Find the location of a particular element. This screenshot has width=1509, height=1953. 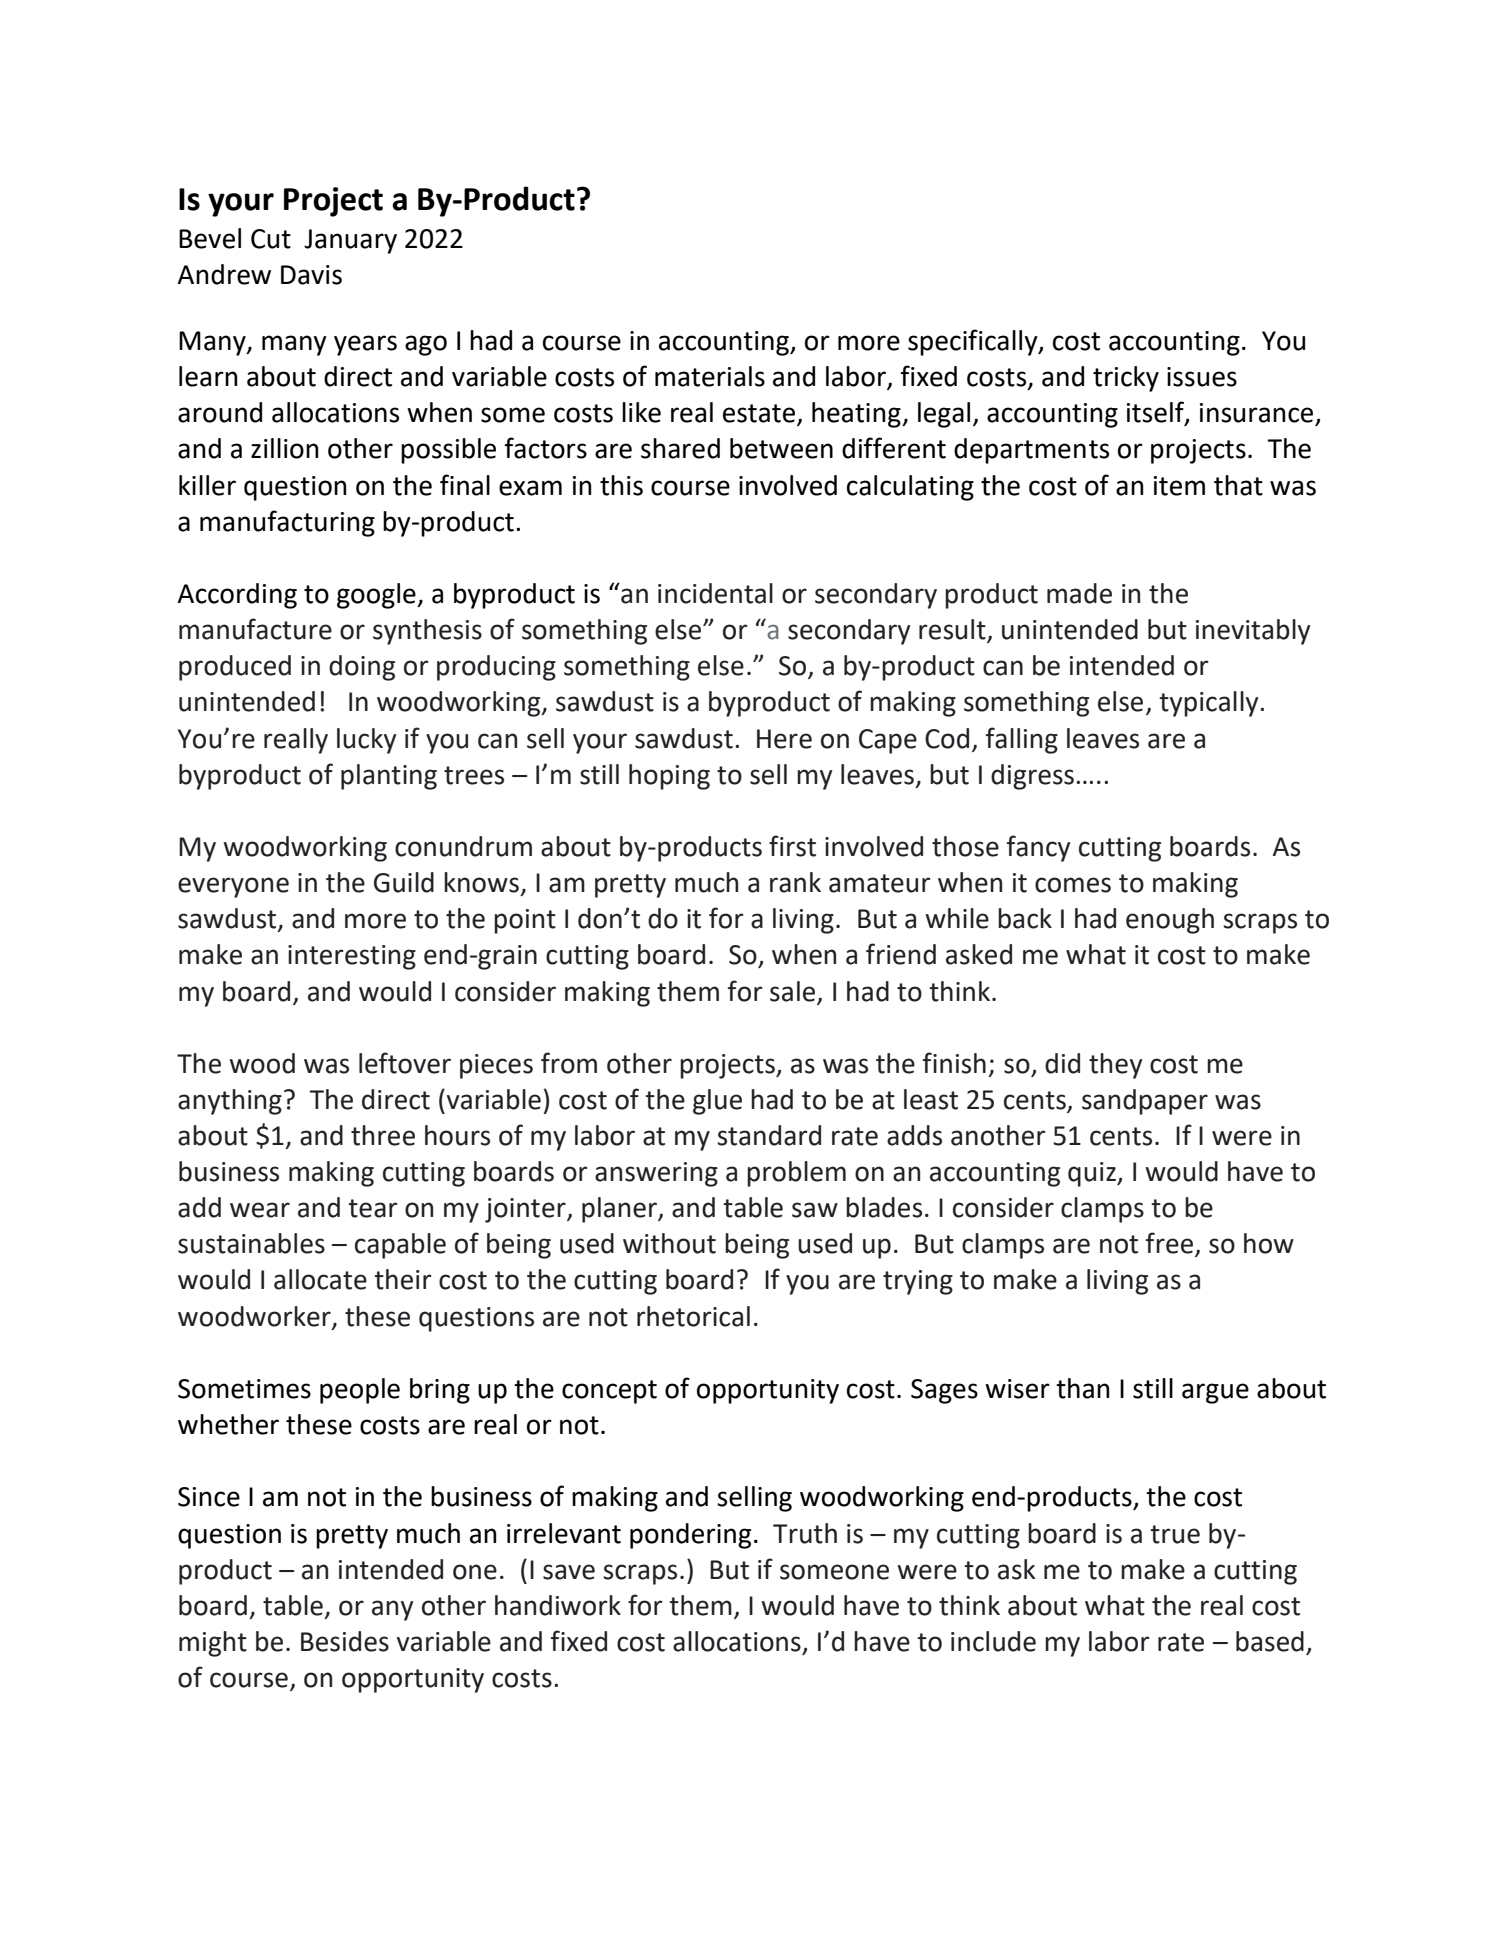

Davis is located at coordinates (311, 275).
